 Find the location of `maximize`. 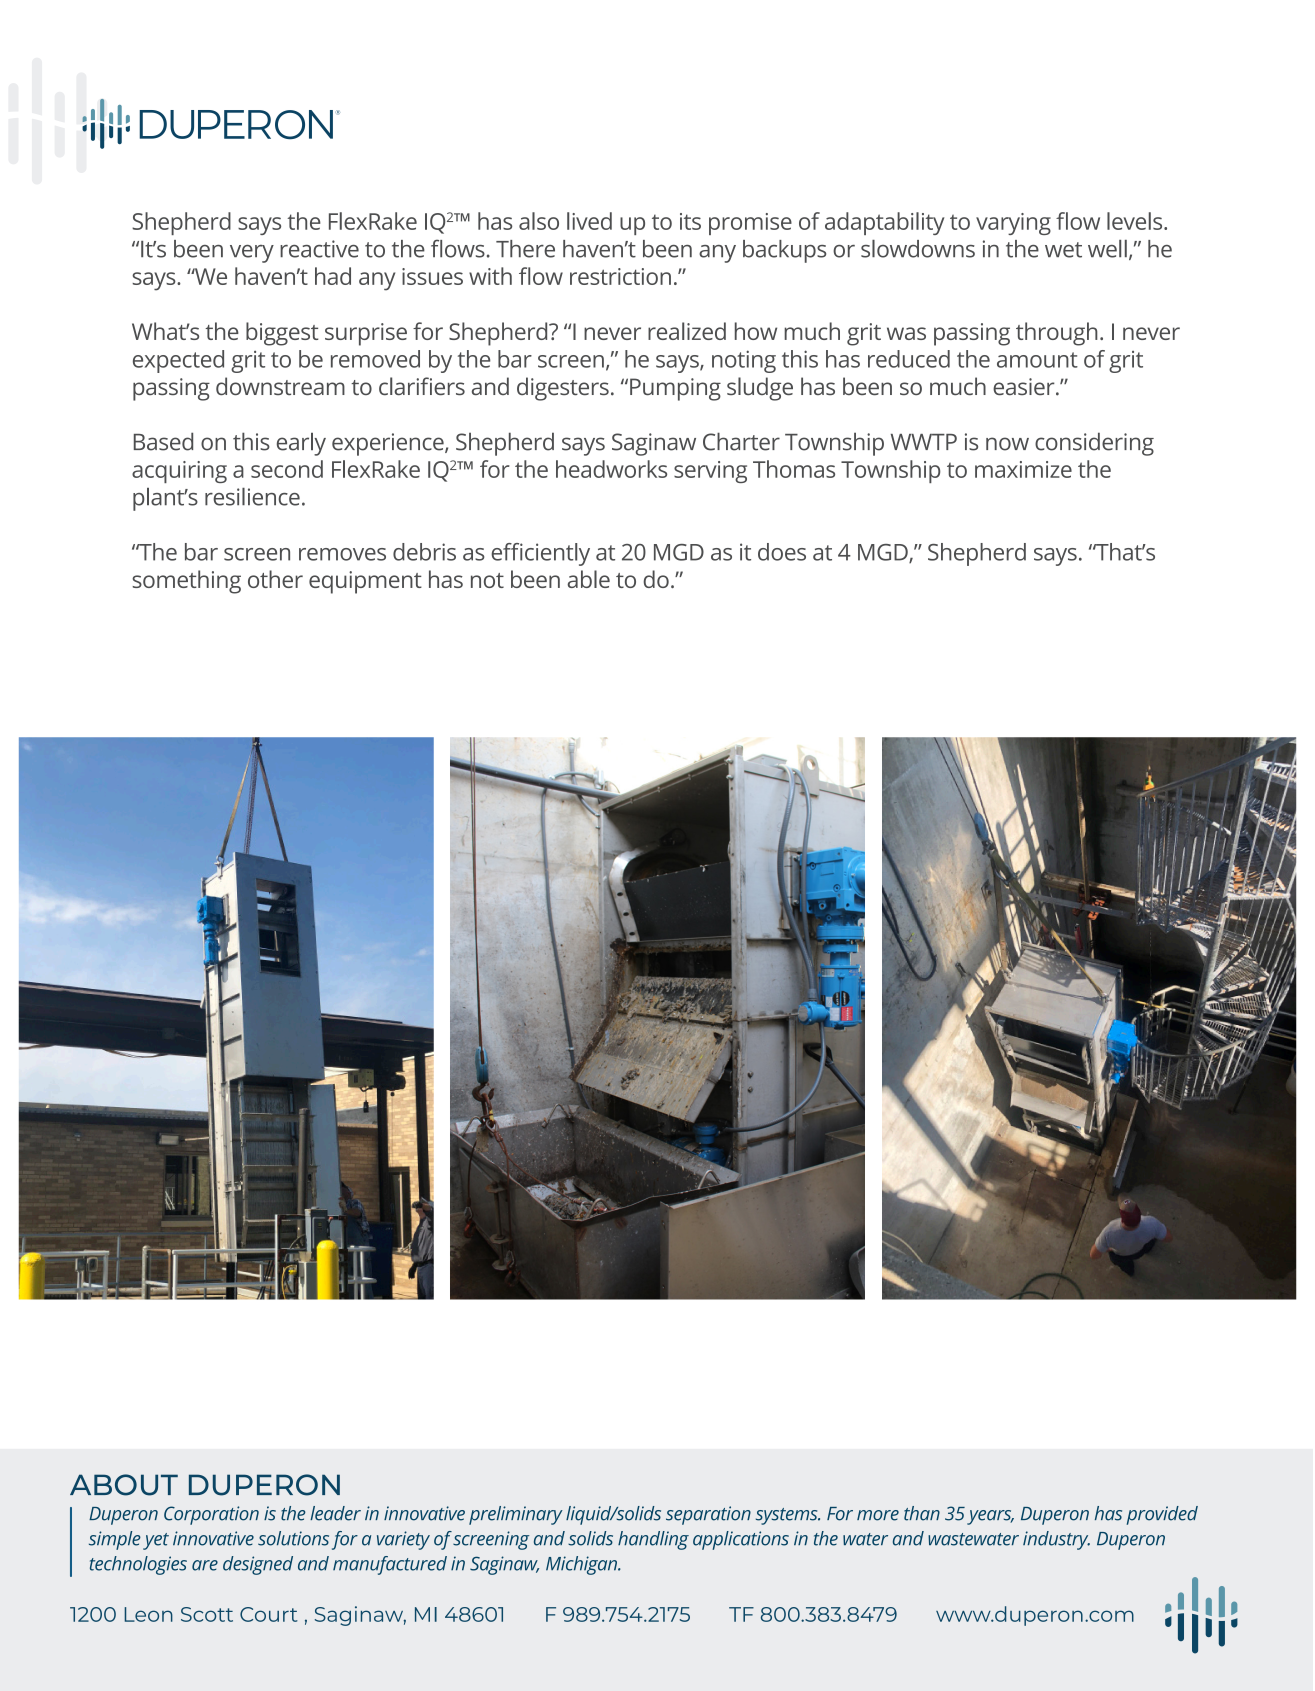

maximize is located at coordinates (1023, 469).
